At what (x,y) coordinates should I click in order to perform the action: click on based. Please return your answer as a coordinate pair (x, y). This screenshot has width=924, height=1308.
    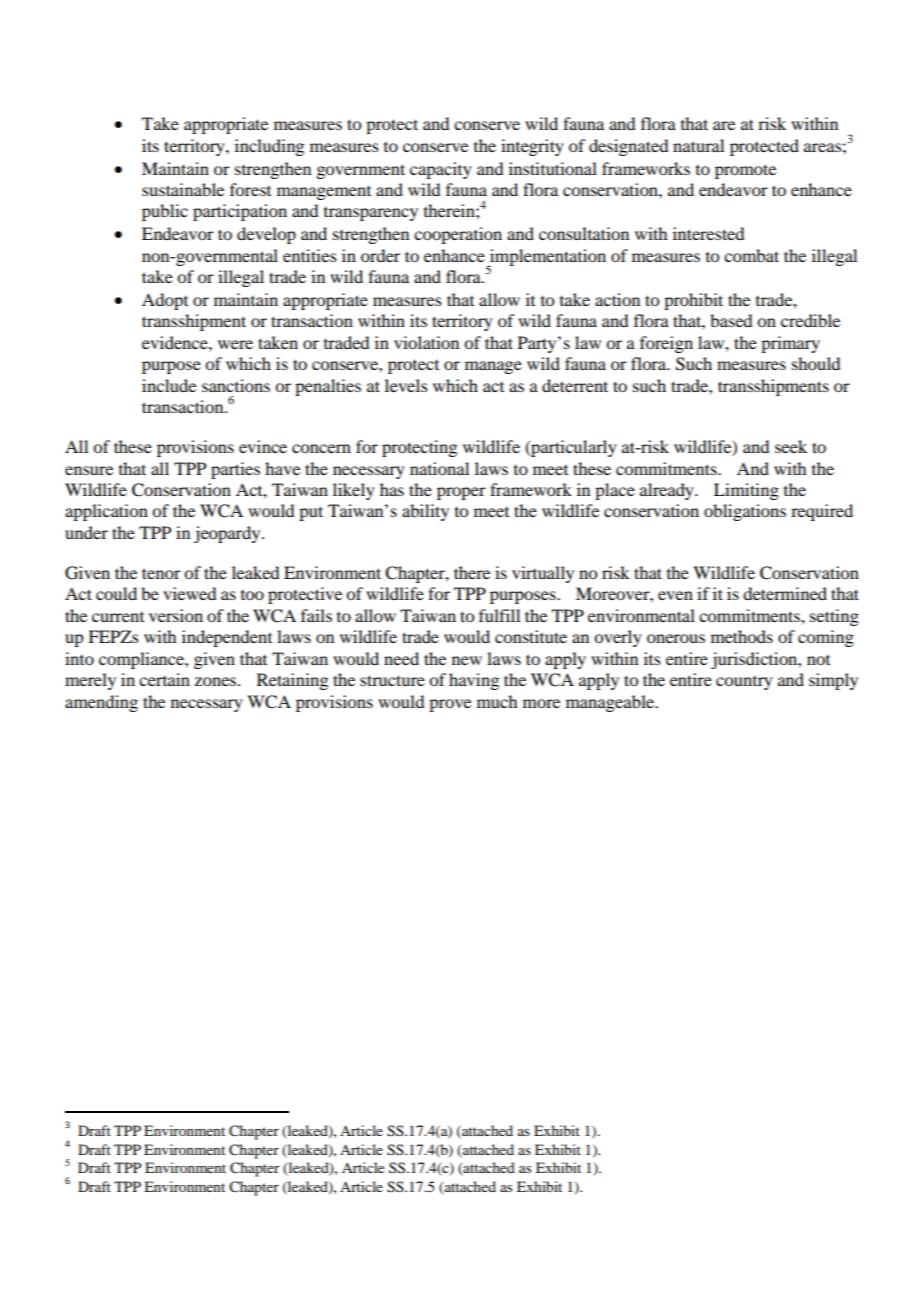
    Looking at the image, I should click on (731, 320).
